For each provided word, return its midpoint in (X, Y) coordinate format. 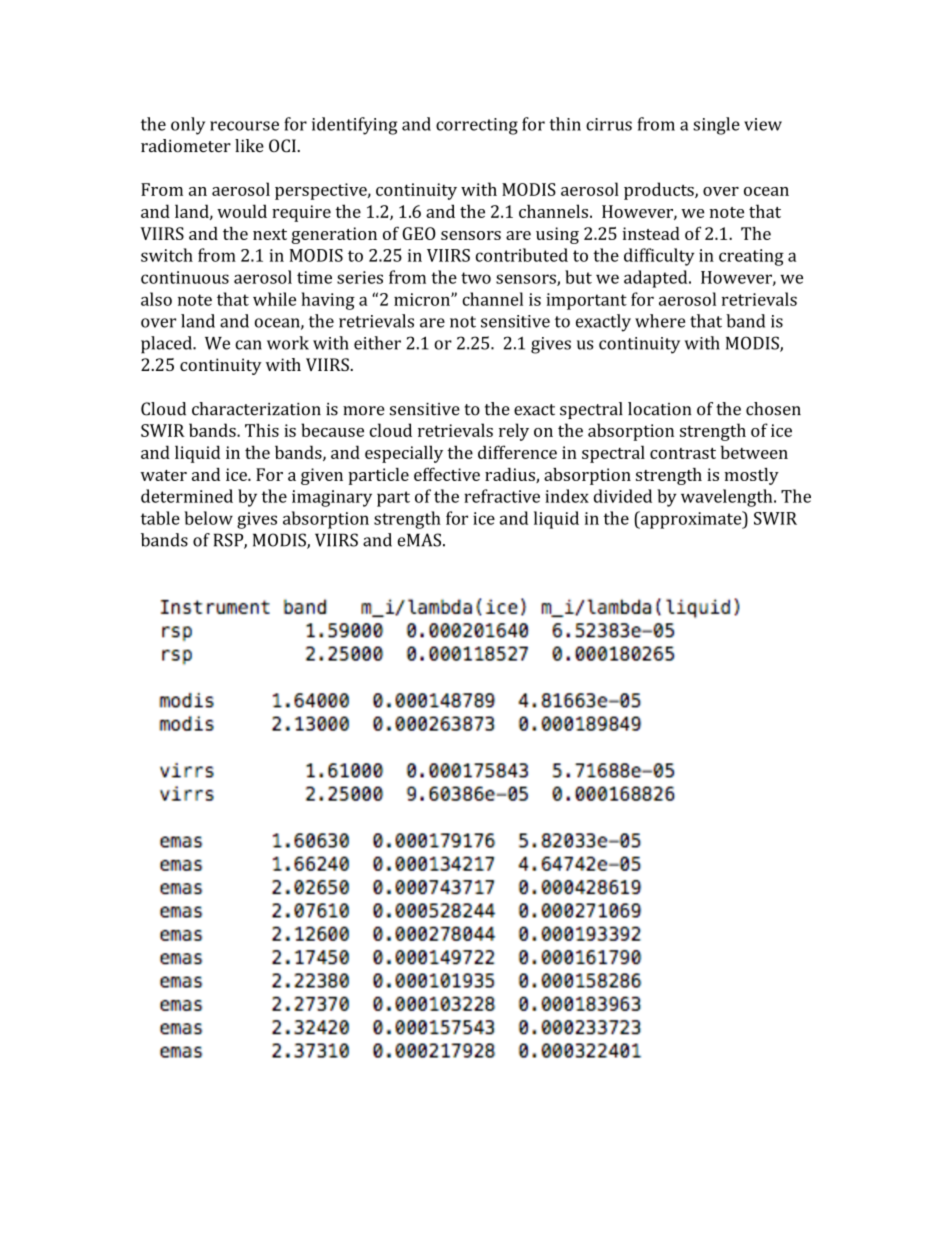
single (716, 126)
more (364, 411)
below (208, 518)
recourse (244, 126)
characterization (256, 409)
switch (167, 255)
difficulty (659, 257)
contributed (522, 255)
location (659, 409)
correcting (477, 126)
